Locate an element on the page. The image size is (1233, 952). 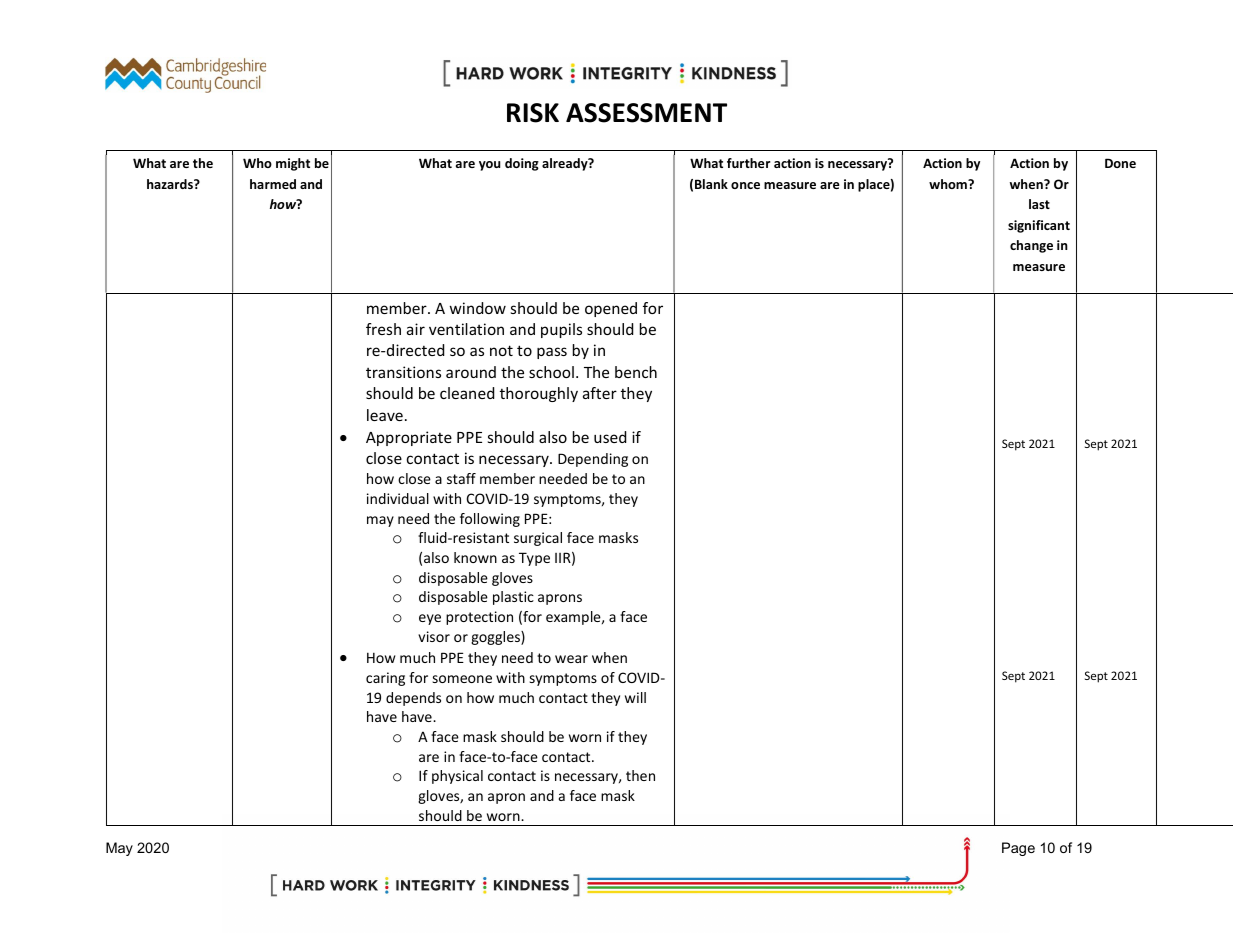
might is located at coordinates (293, 164).
